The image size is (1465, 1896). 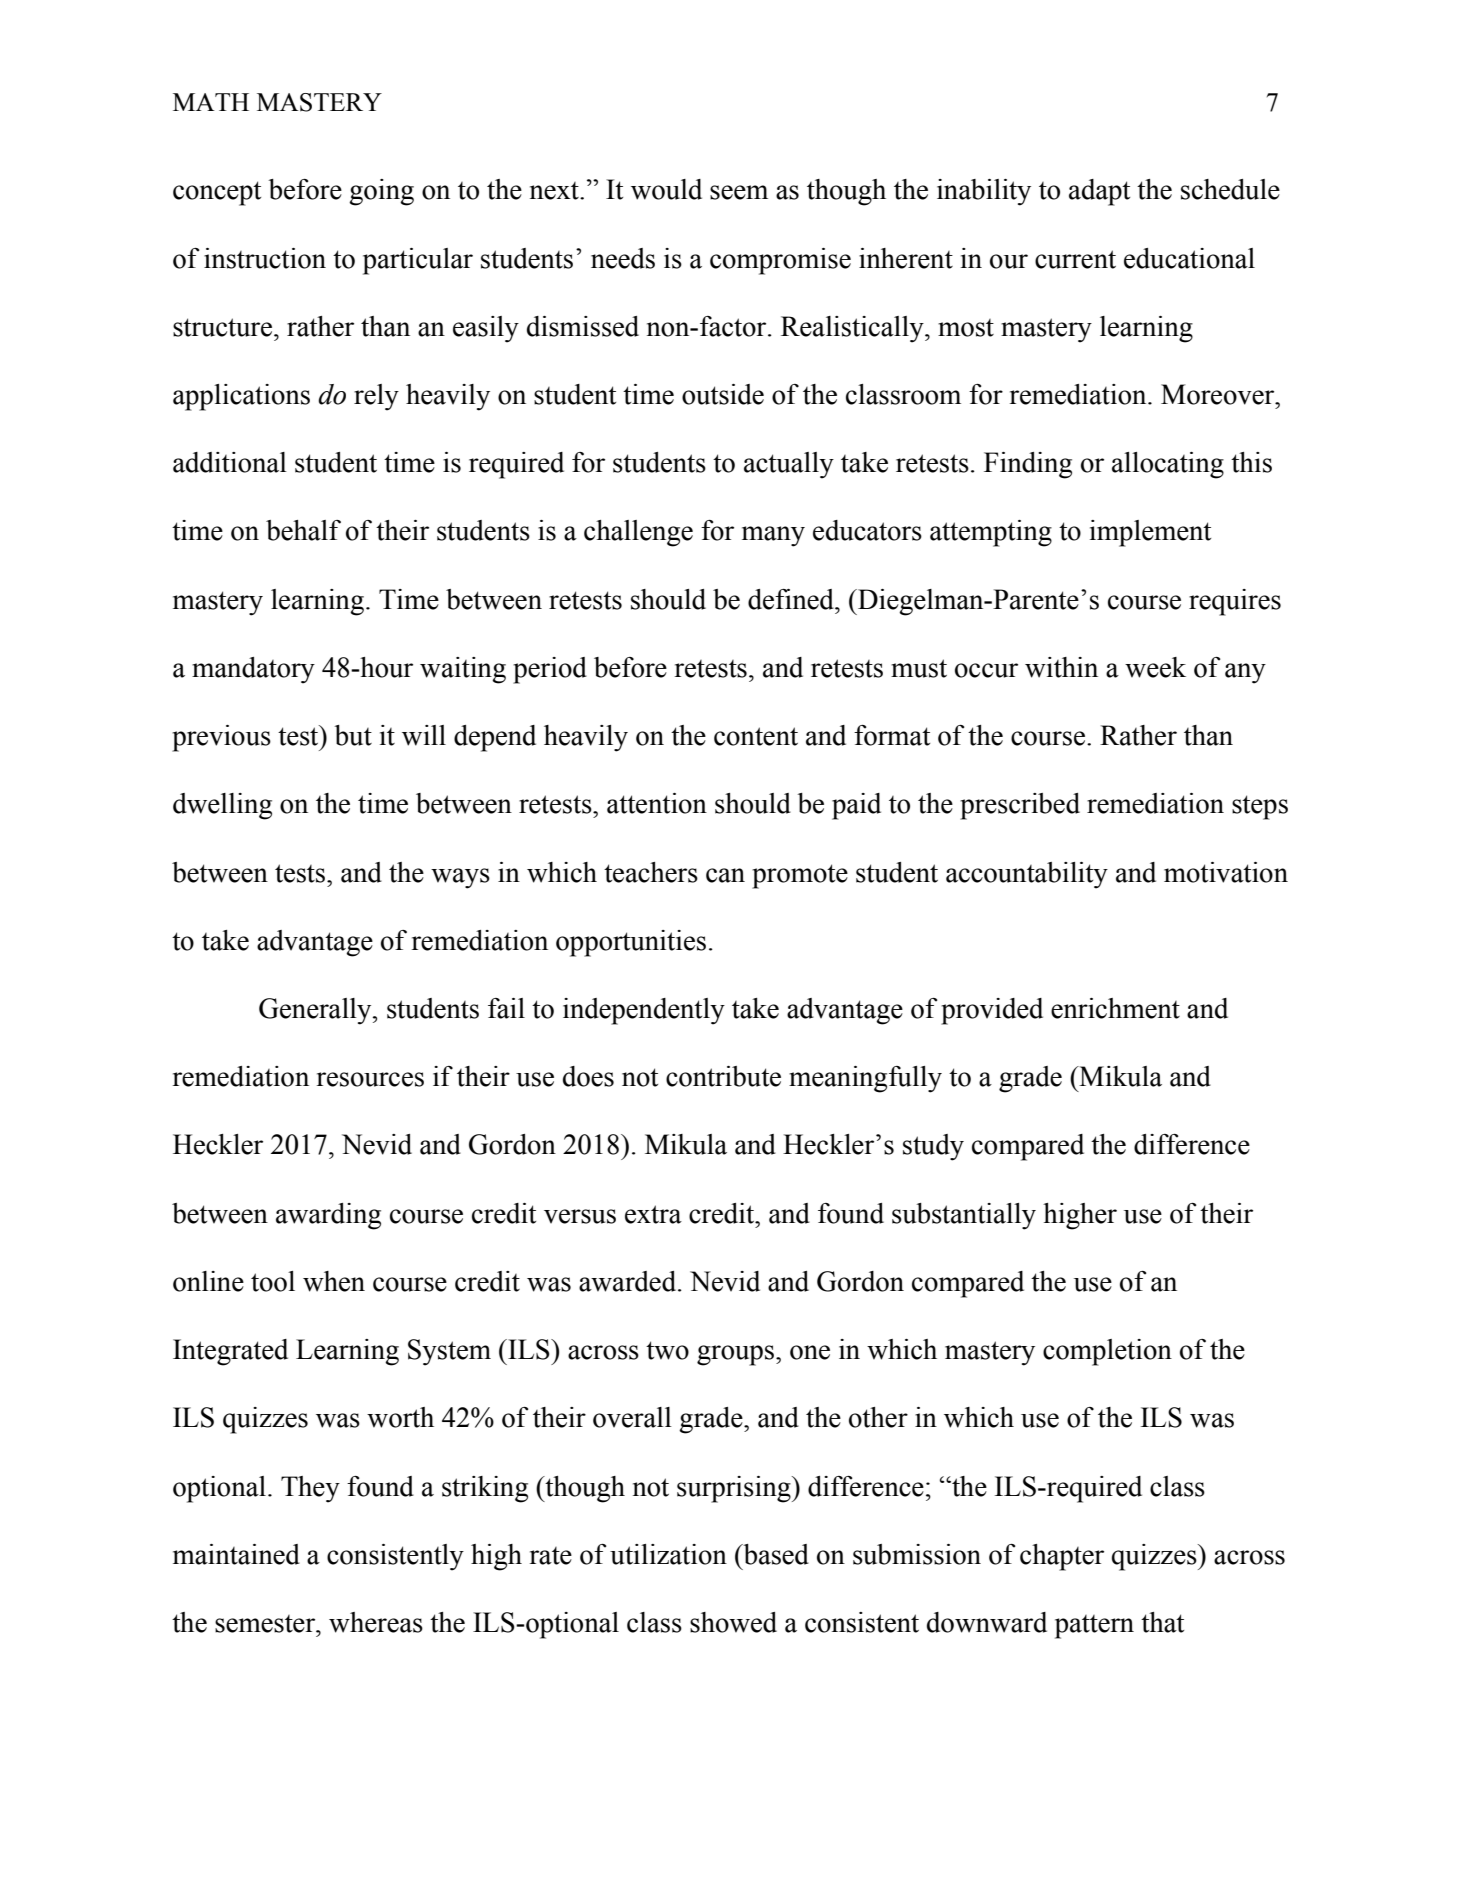 What do you see at coordinates (303, 530) in the screenshot?
I see `behalf` at bounding box center [303, 530].
